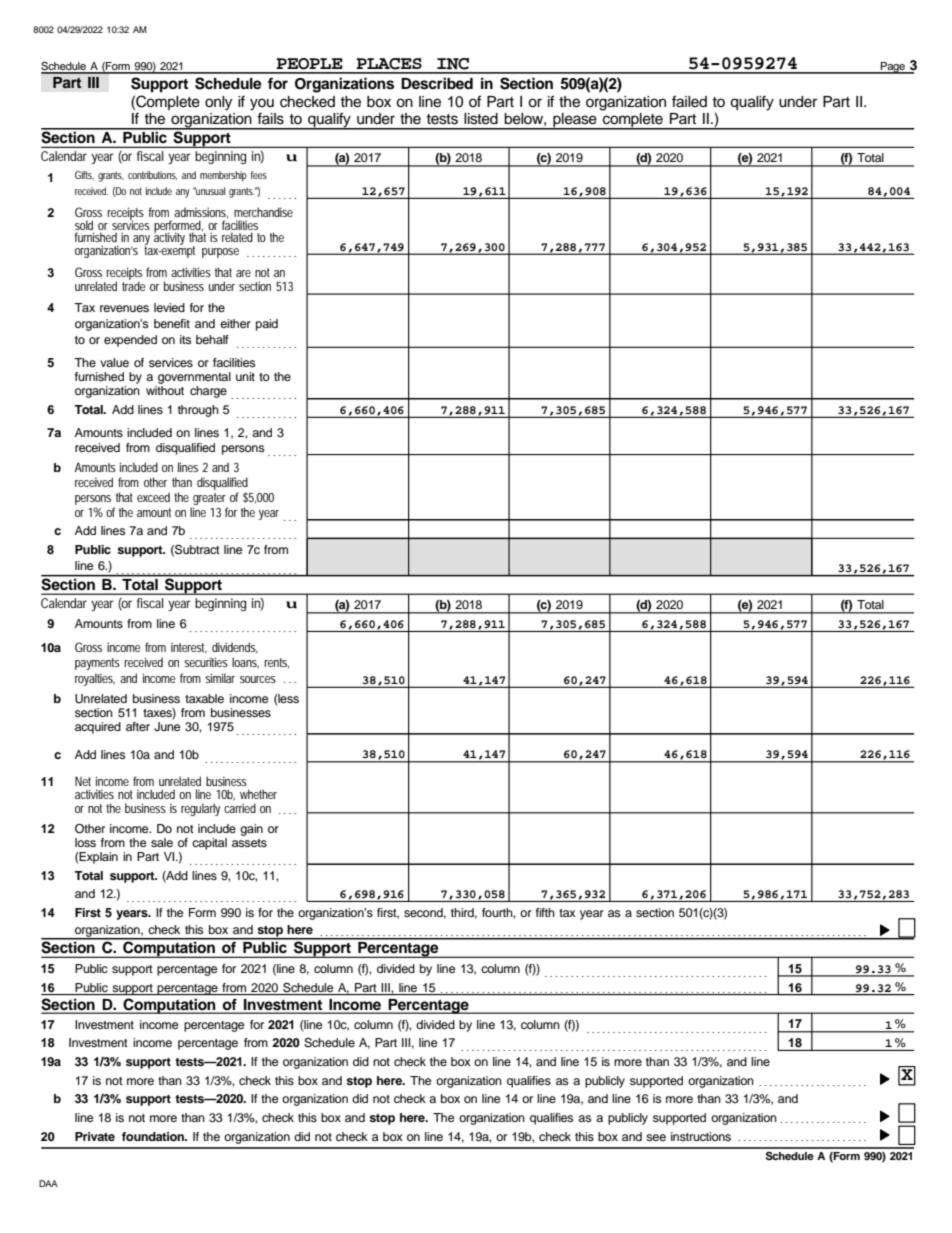  What do you see at coordinates (545, 912) in the page?
I see `fifth` at bounding box center [545, 912].
